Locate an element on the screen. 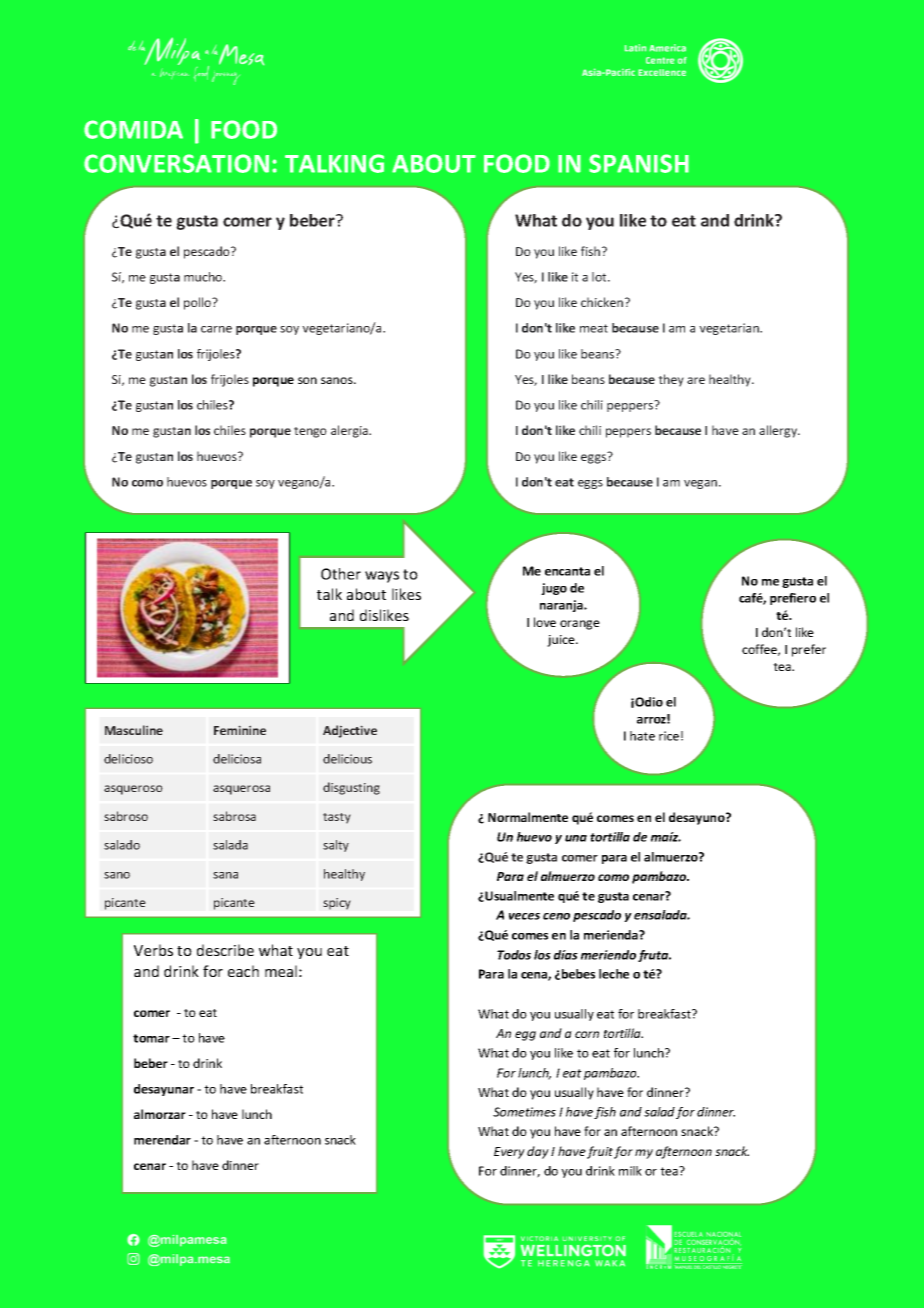  tengo is located at coordinates (310, 432).
